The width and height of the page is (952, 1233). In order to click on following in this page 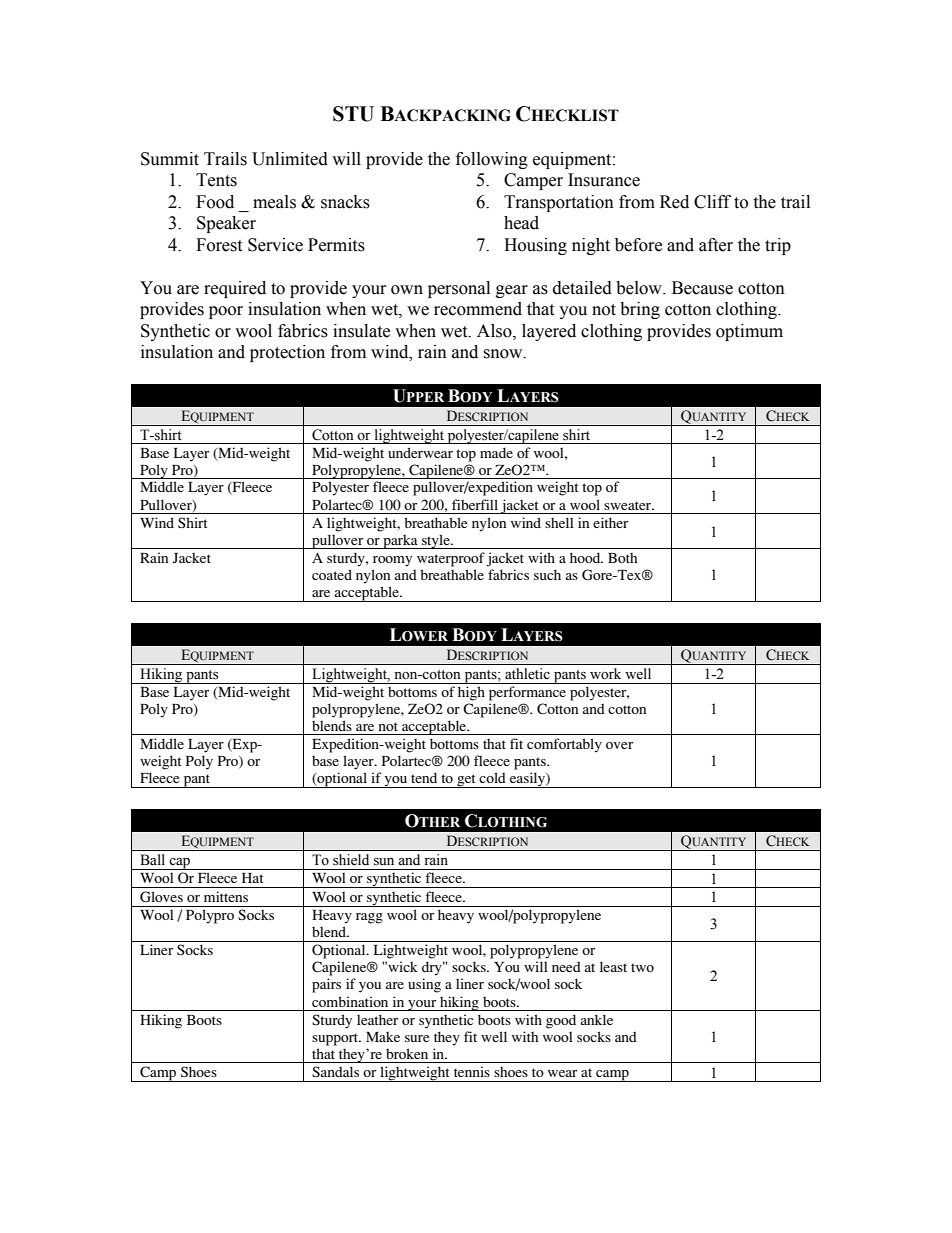, I will do `click(492, 160)`.
